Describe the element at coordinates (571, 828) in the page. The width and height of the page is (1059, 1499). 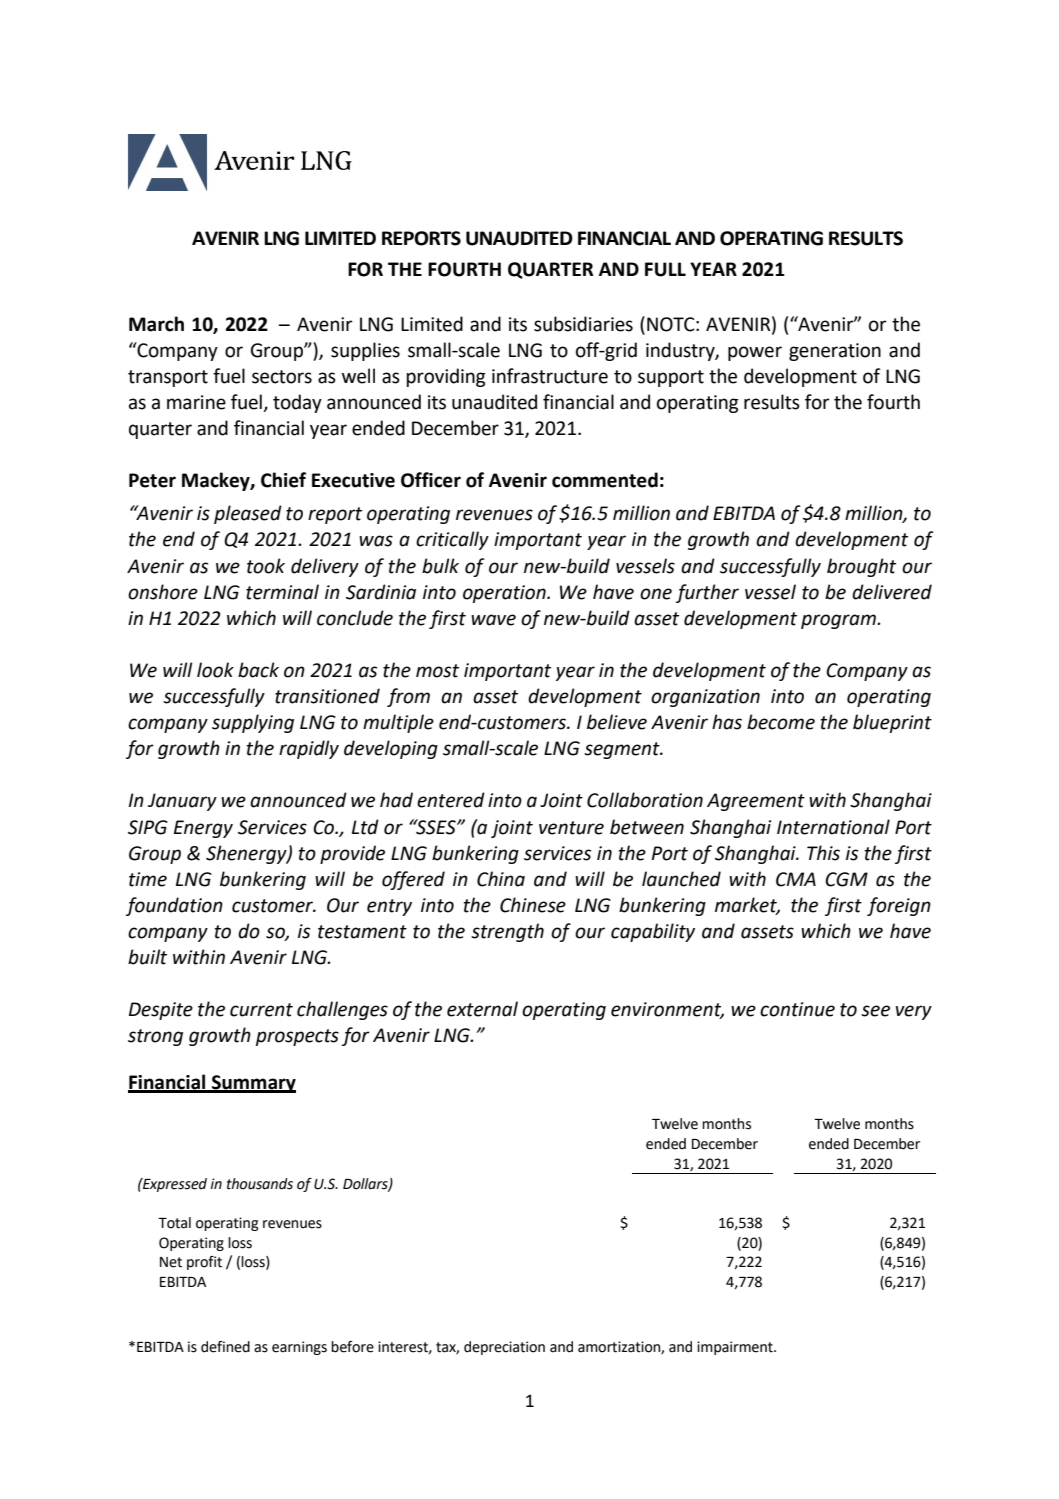
I see `venture` at that location.
